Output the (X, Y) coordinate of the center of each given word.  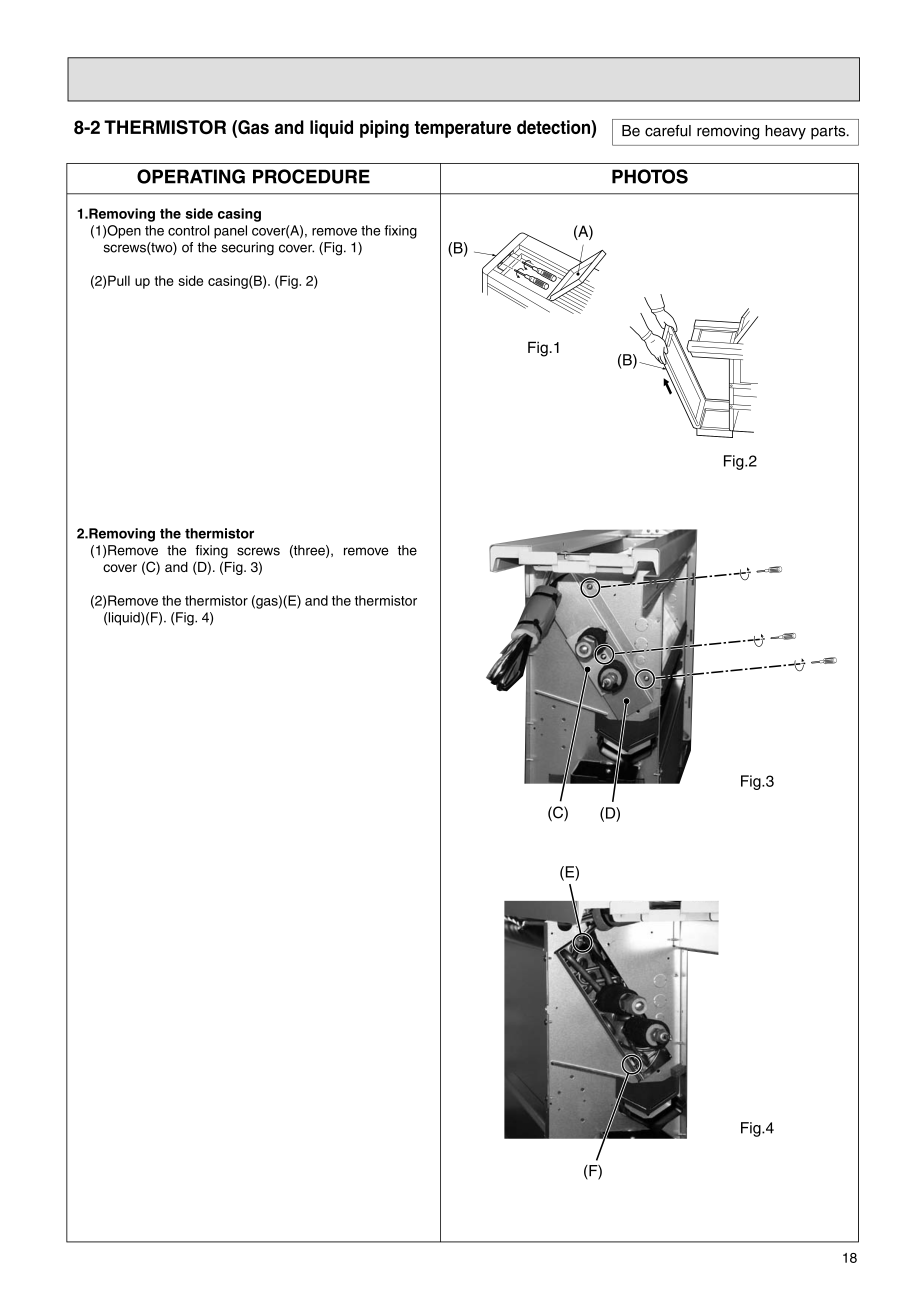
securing (247, 249)
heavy (785, 132)
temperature (462, 129)
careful (668, 131)
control (188, 230)
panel (230, 232)
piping (384, 129)
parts (829, 132)
